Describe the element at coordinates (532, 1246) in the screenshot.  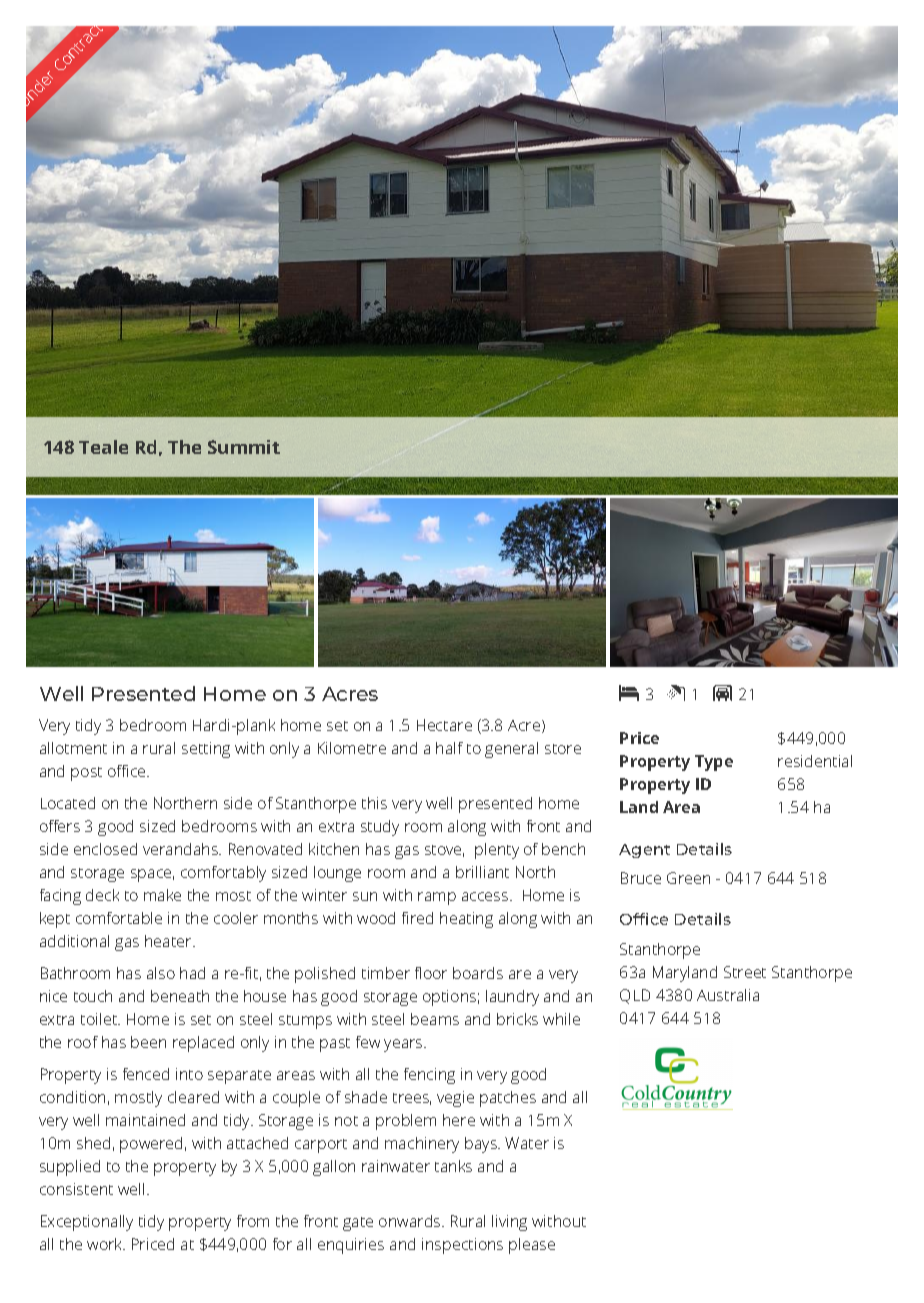
I see `please` at that location.
